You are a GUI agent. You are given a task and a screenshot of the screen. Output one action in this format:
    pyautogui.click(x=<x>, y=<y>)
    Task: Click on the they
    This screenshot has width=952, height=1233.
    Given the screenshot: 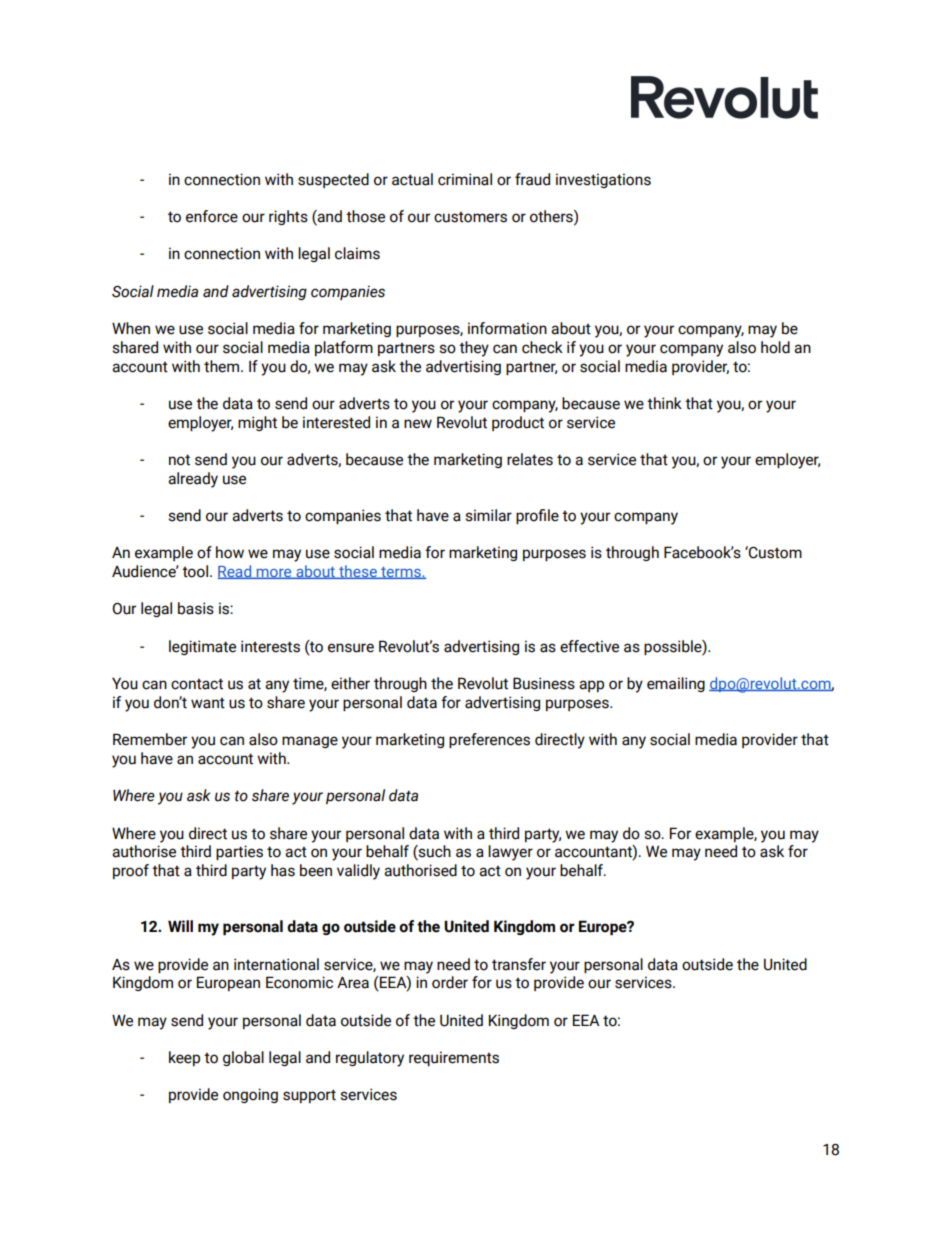 What is the action you would take?
    pyautogui.click(x=474, y=349)
